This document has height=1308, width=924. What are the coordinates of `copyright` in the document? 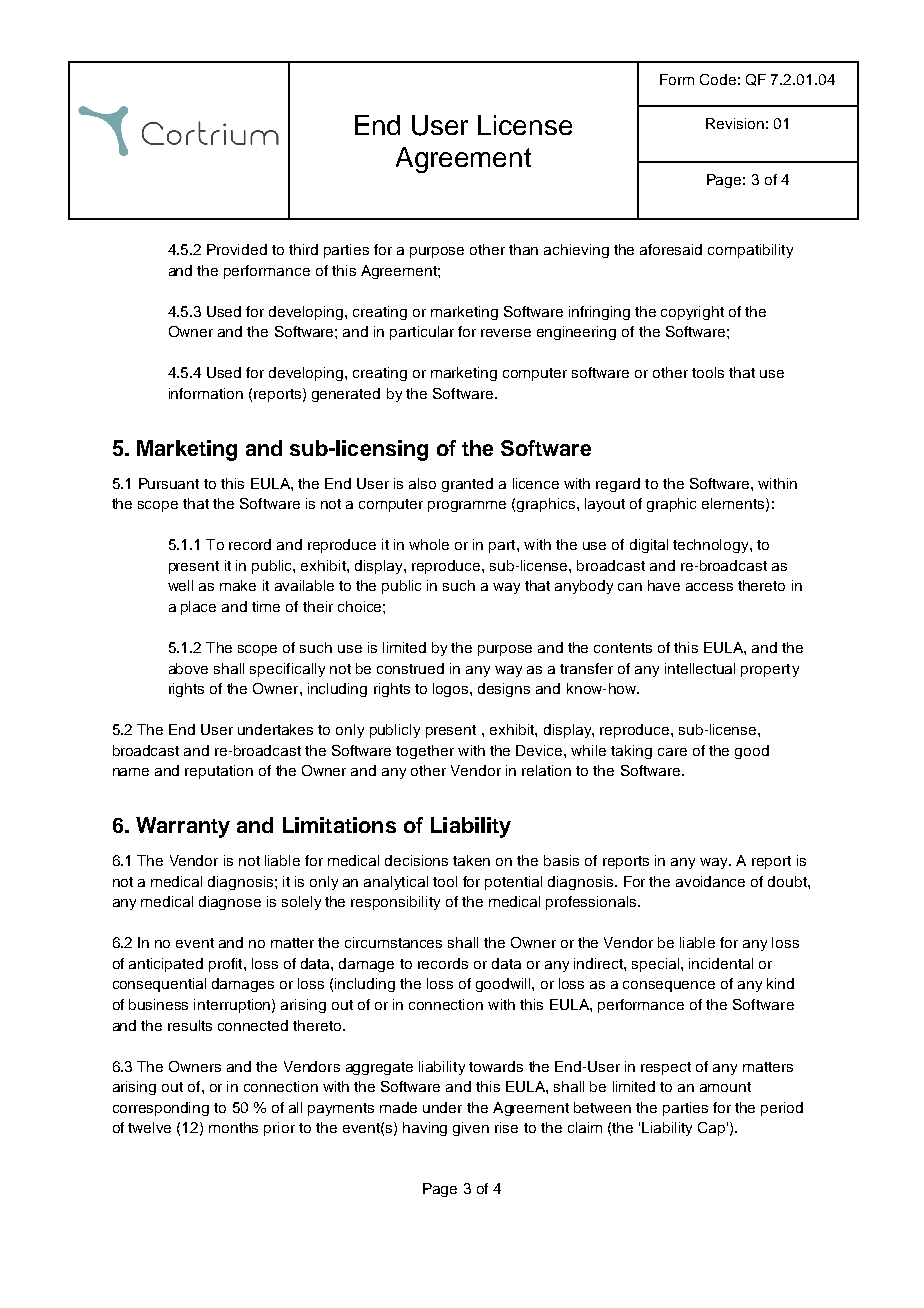 It's located at (692, 313).
